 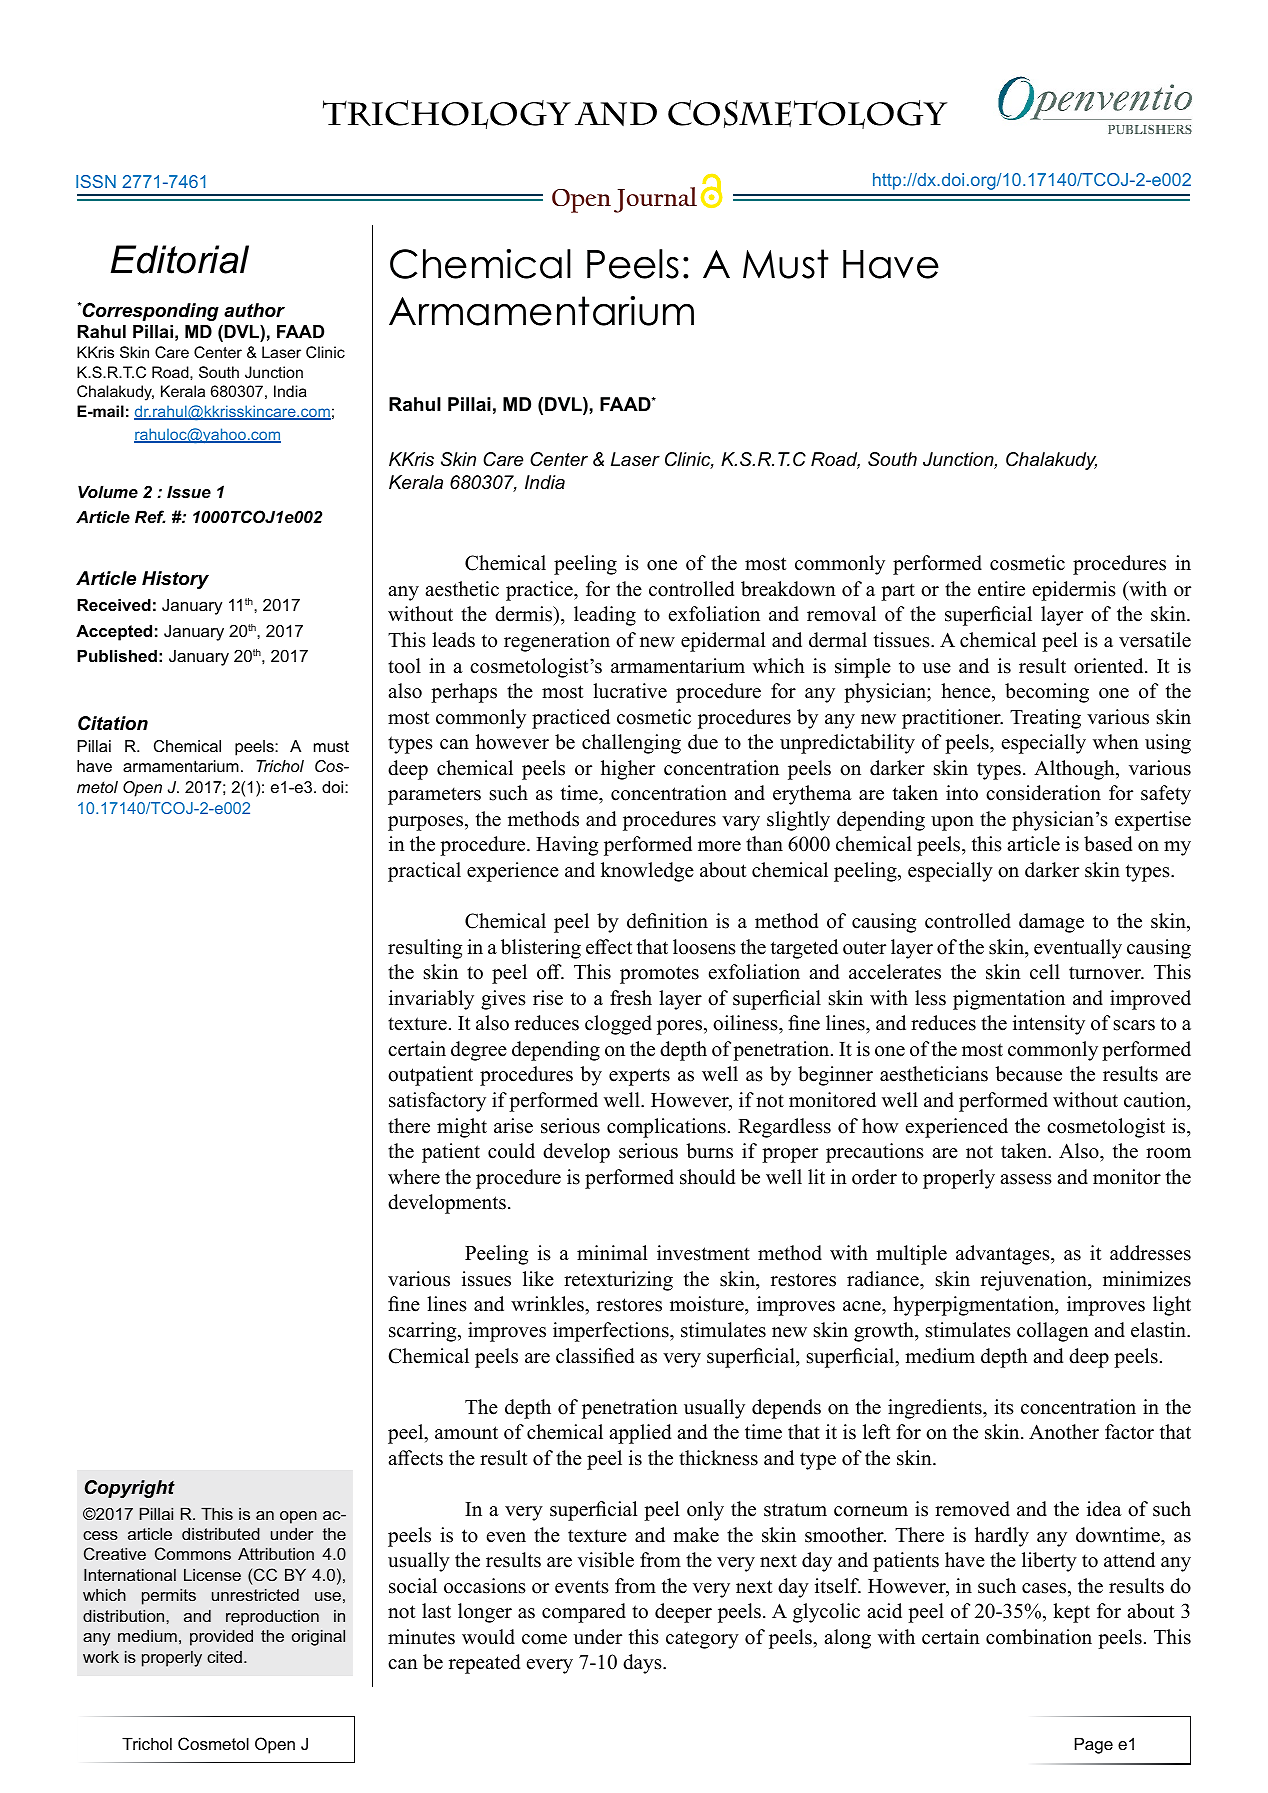 What do you see at coordinates (180, 259) in the screenshot?
I see `Editorial` at bounding box center [180, 259].
